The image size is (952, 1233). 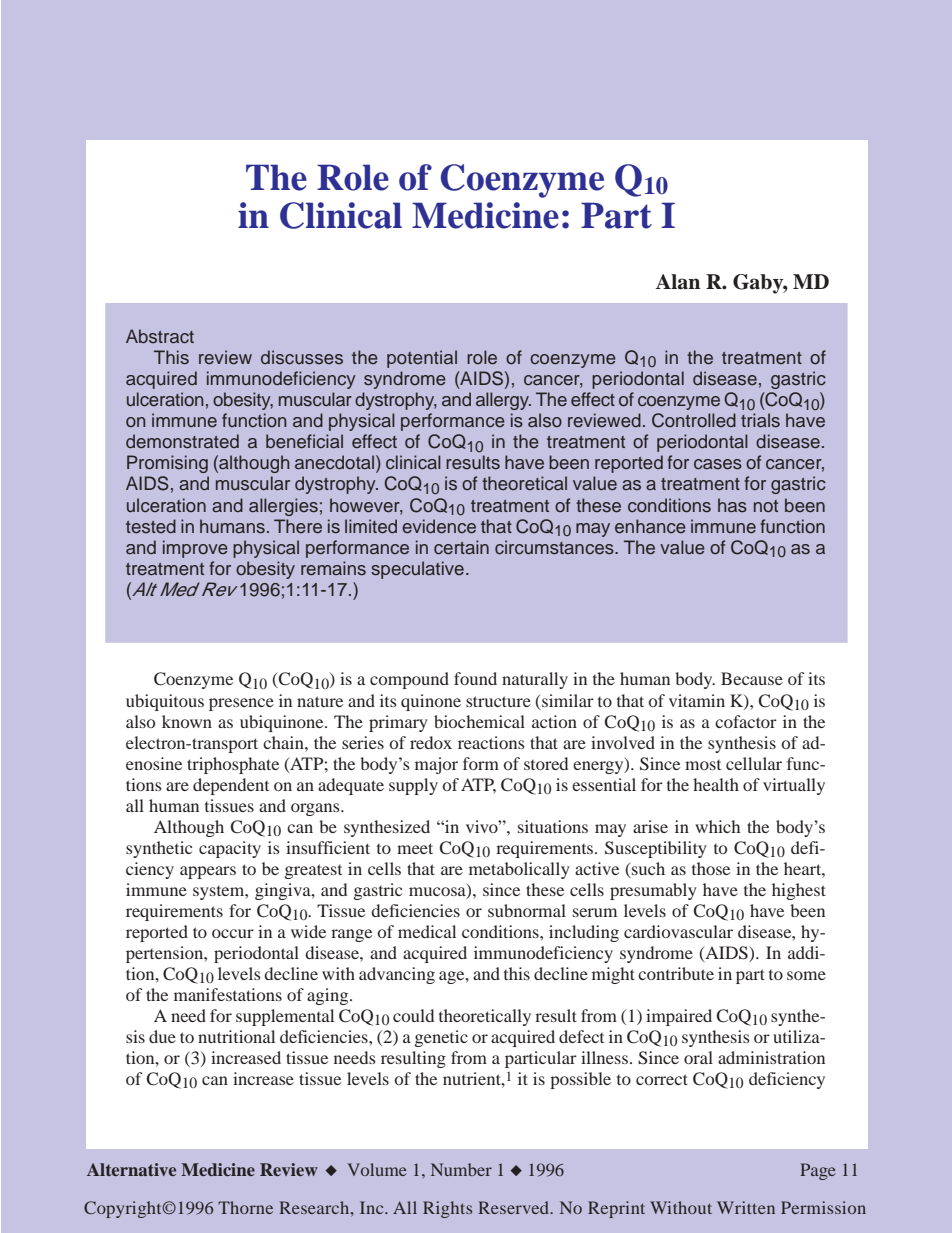 What do you see at coordinates (461, 1169) in the image?
I see `Number` at bounding box center [461, 1169].
